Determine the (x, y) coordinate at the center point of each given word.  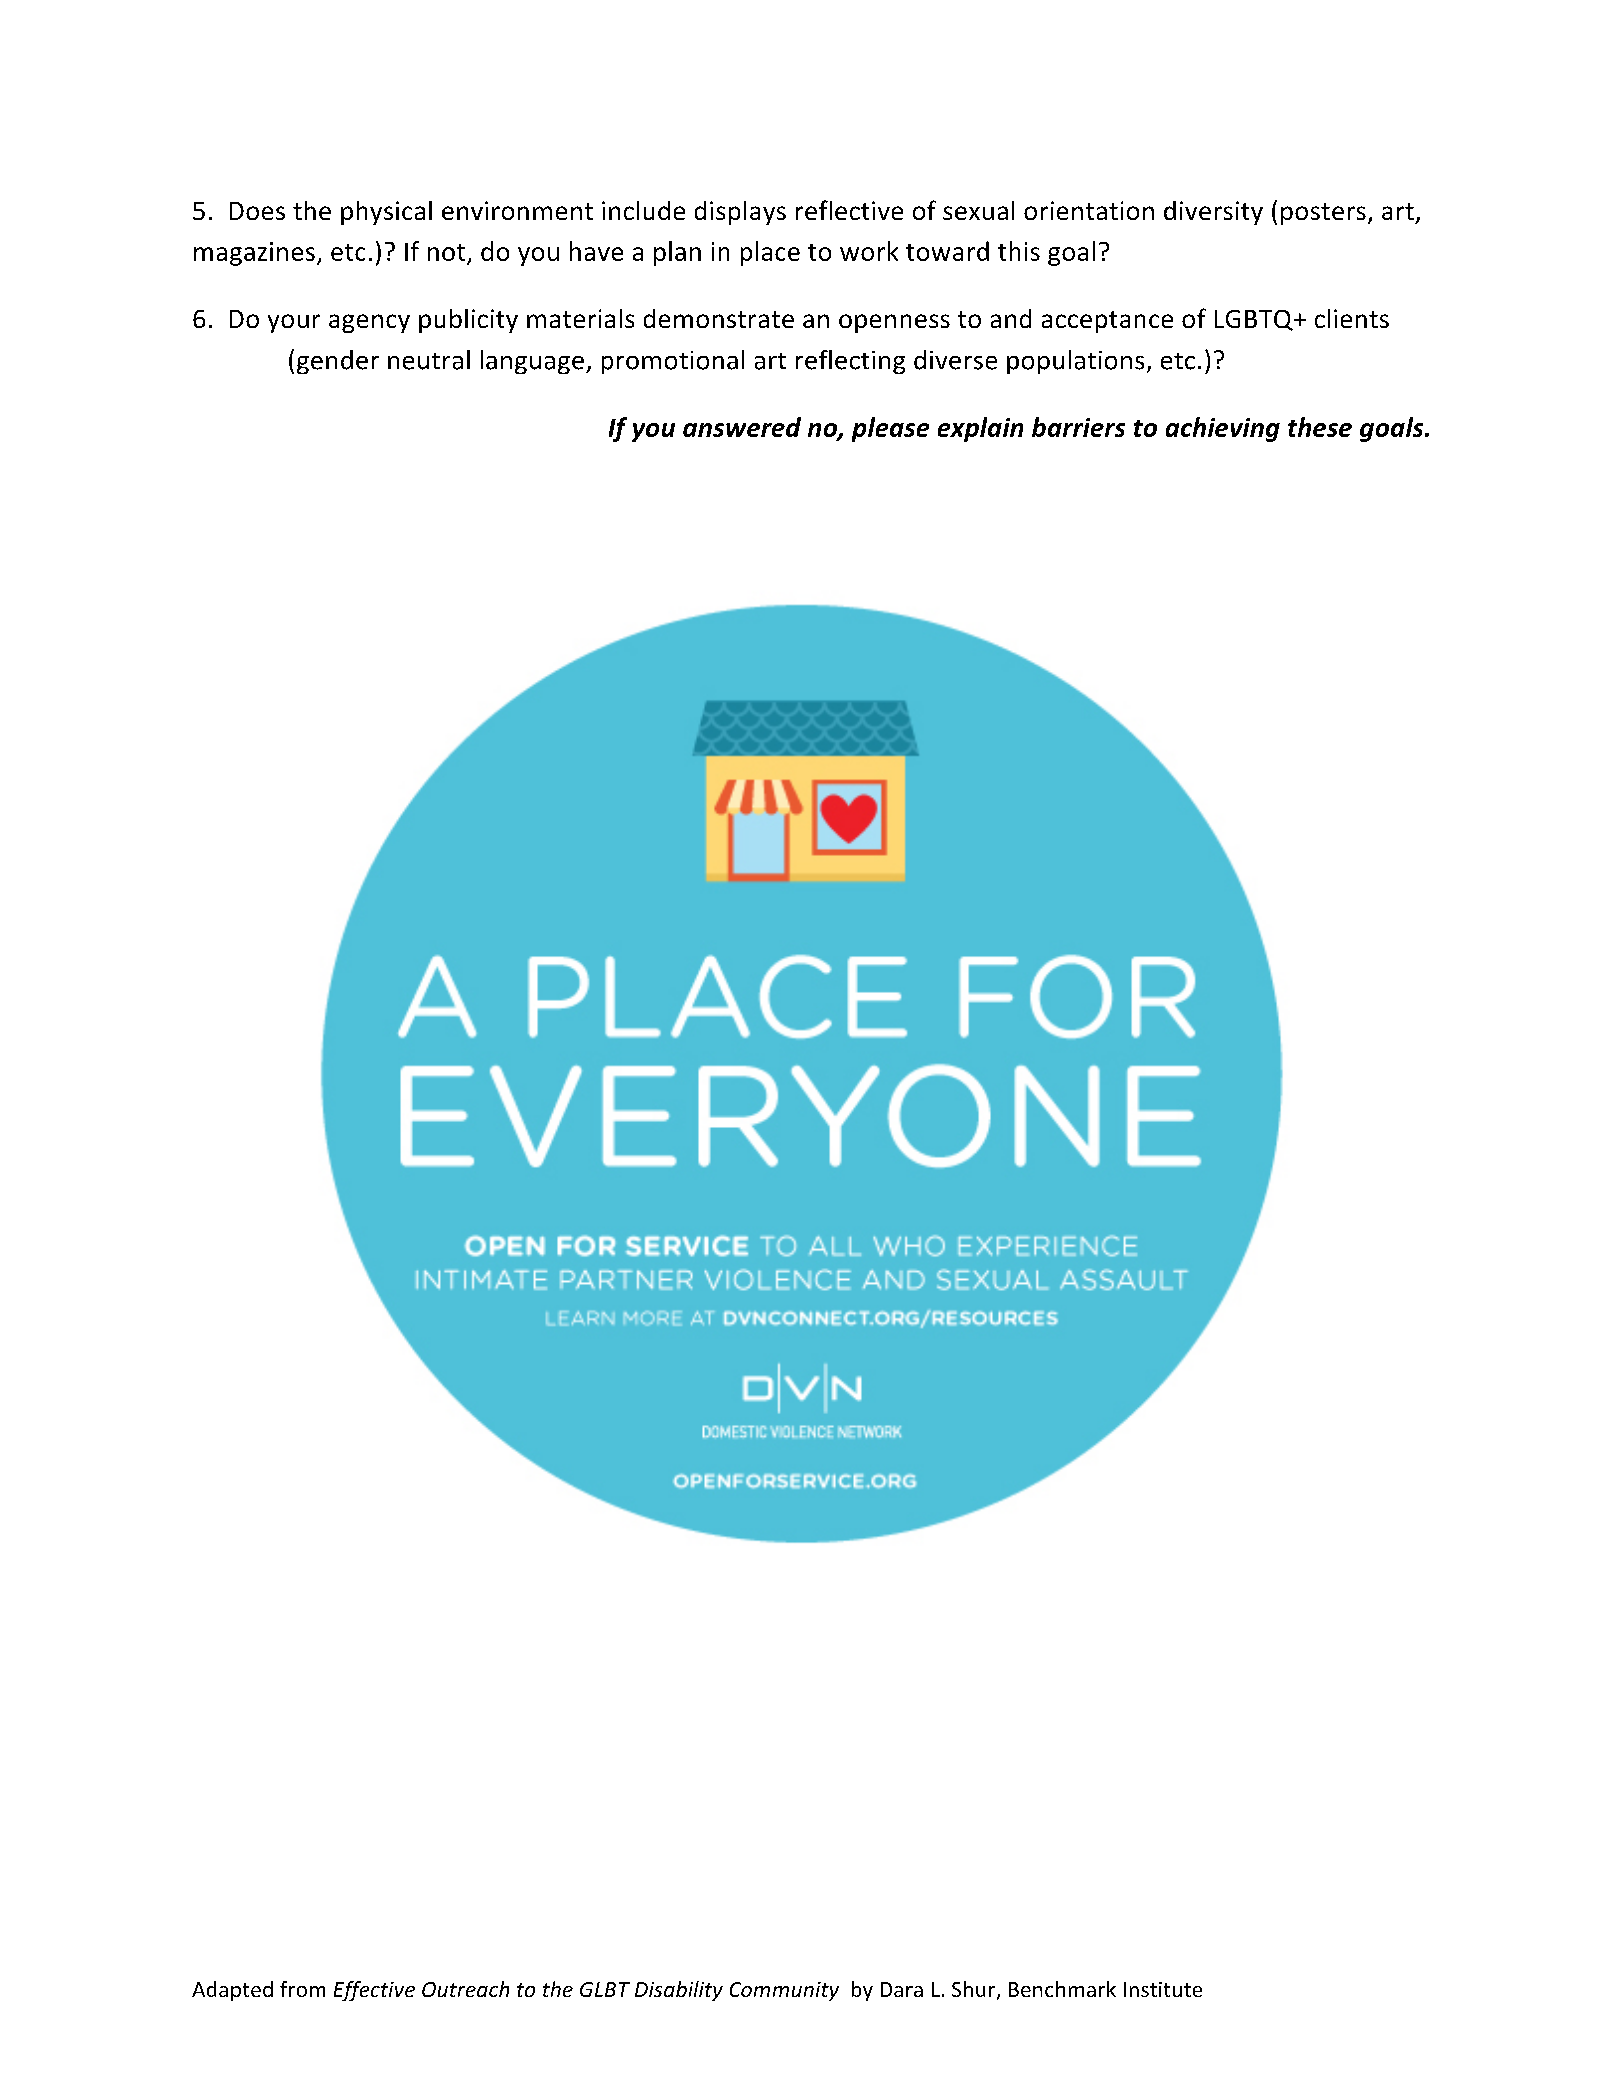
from (302, 1989)
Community (784, 1991)
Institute (1163, 1989)
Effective (374, 1991)
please (890, 429)
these (1320, 427)
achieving (1223, 429)
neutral (429, 360)
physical (386, 213)
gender (338, 362)
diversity (1213, 213)
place (770, 253)
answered (742, 427)
